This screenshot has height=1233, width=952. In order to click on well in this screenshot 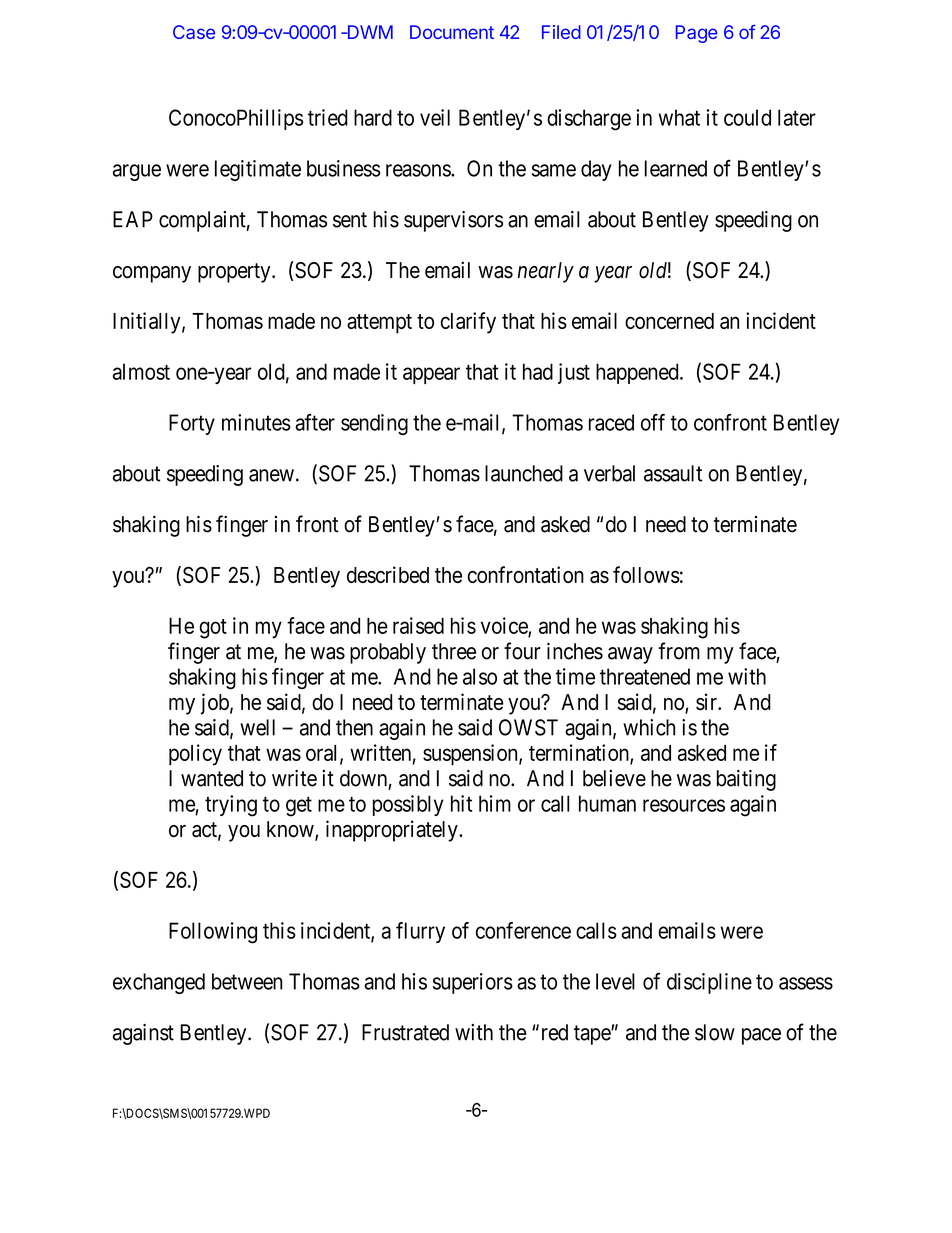, I will do `click(257, 727)`.
